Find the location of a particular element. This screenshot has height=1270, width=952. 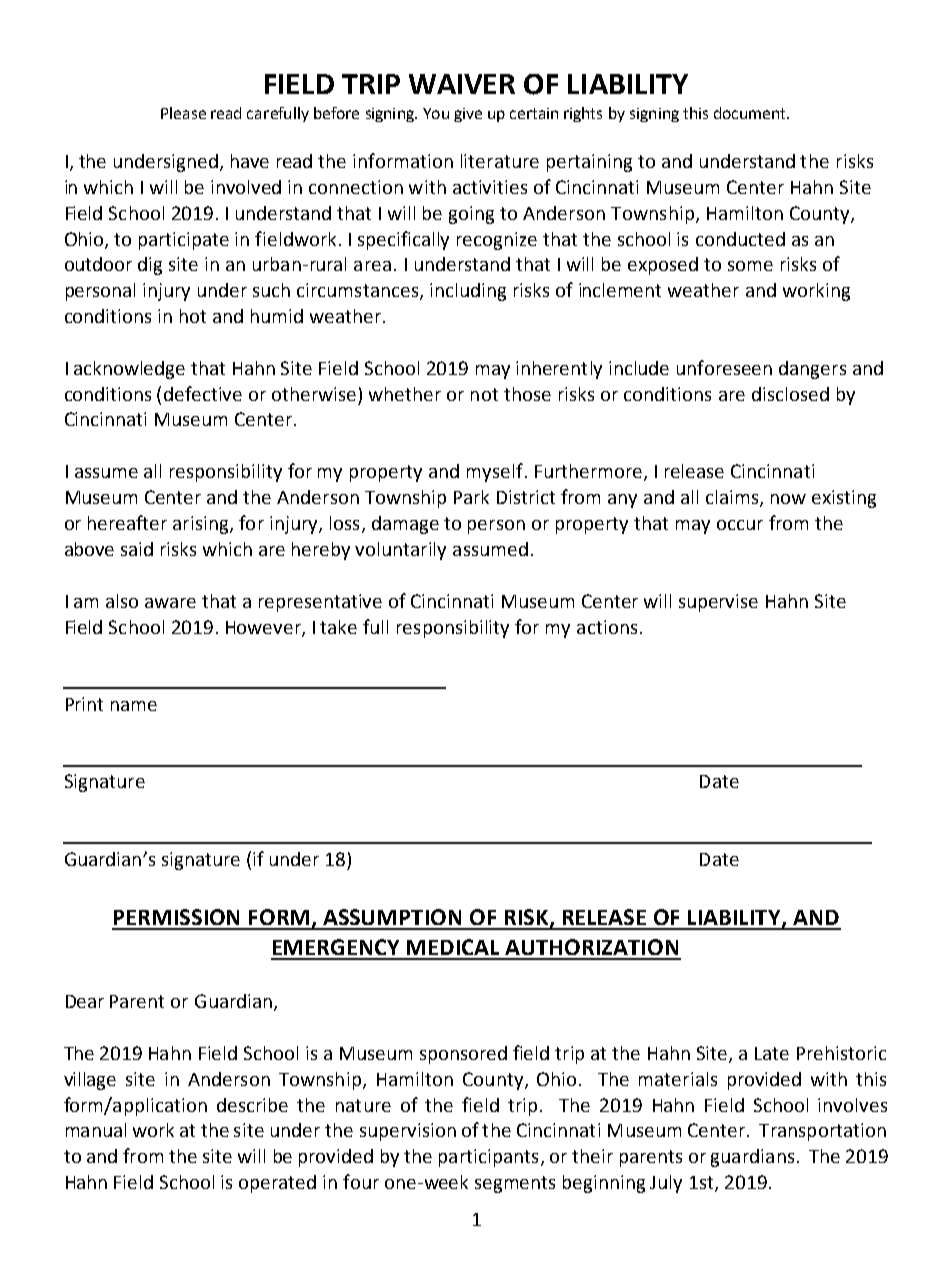

take is located at coordinates (338, 627).
